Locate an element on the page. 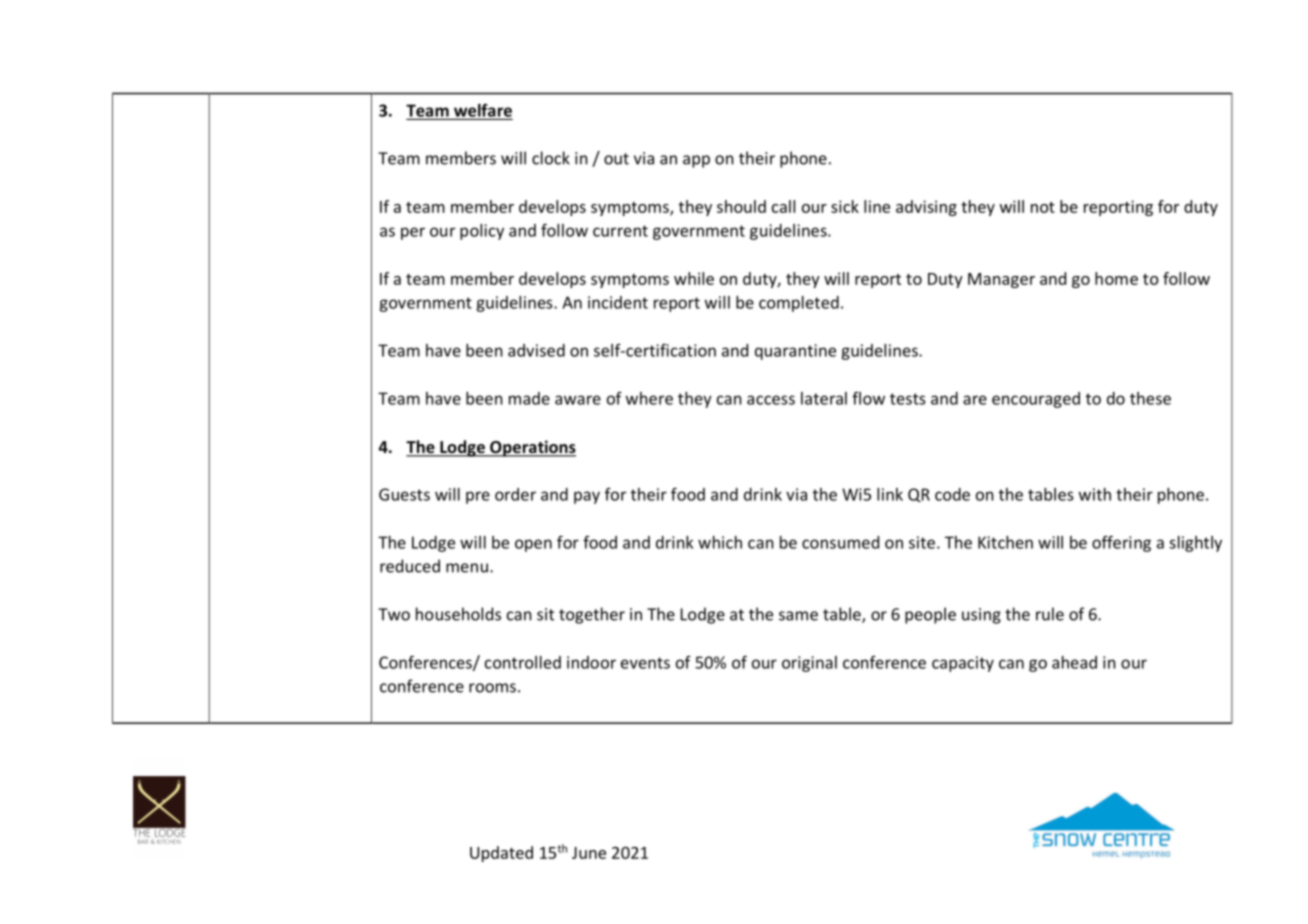 This document has width=1308, height=924. policy is located at coordinates (482, 232).
